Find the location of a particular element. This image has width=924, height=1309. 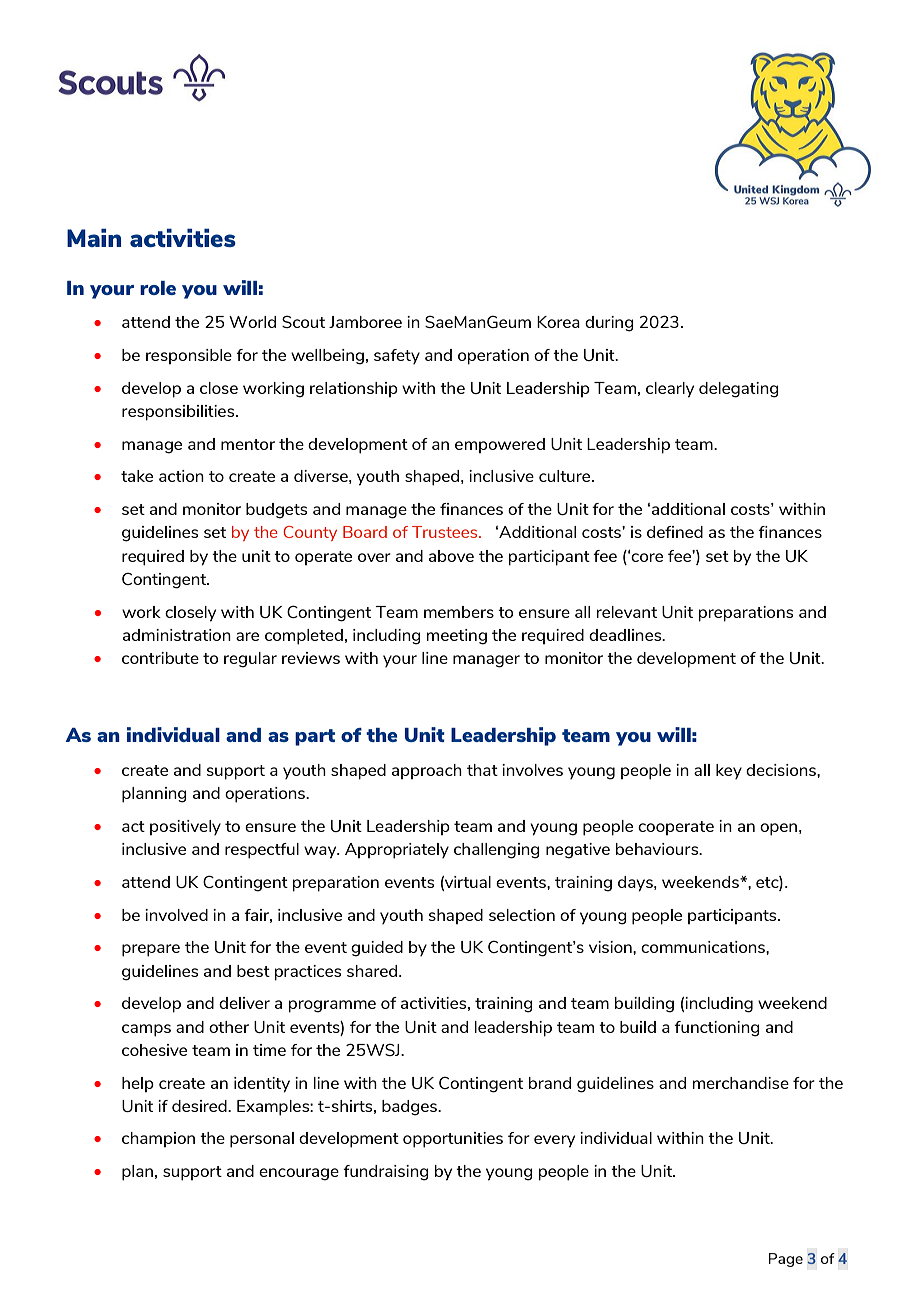

positively is located at coordinates (185, 827).
